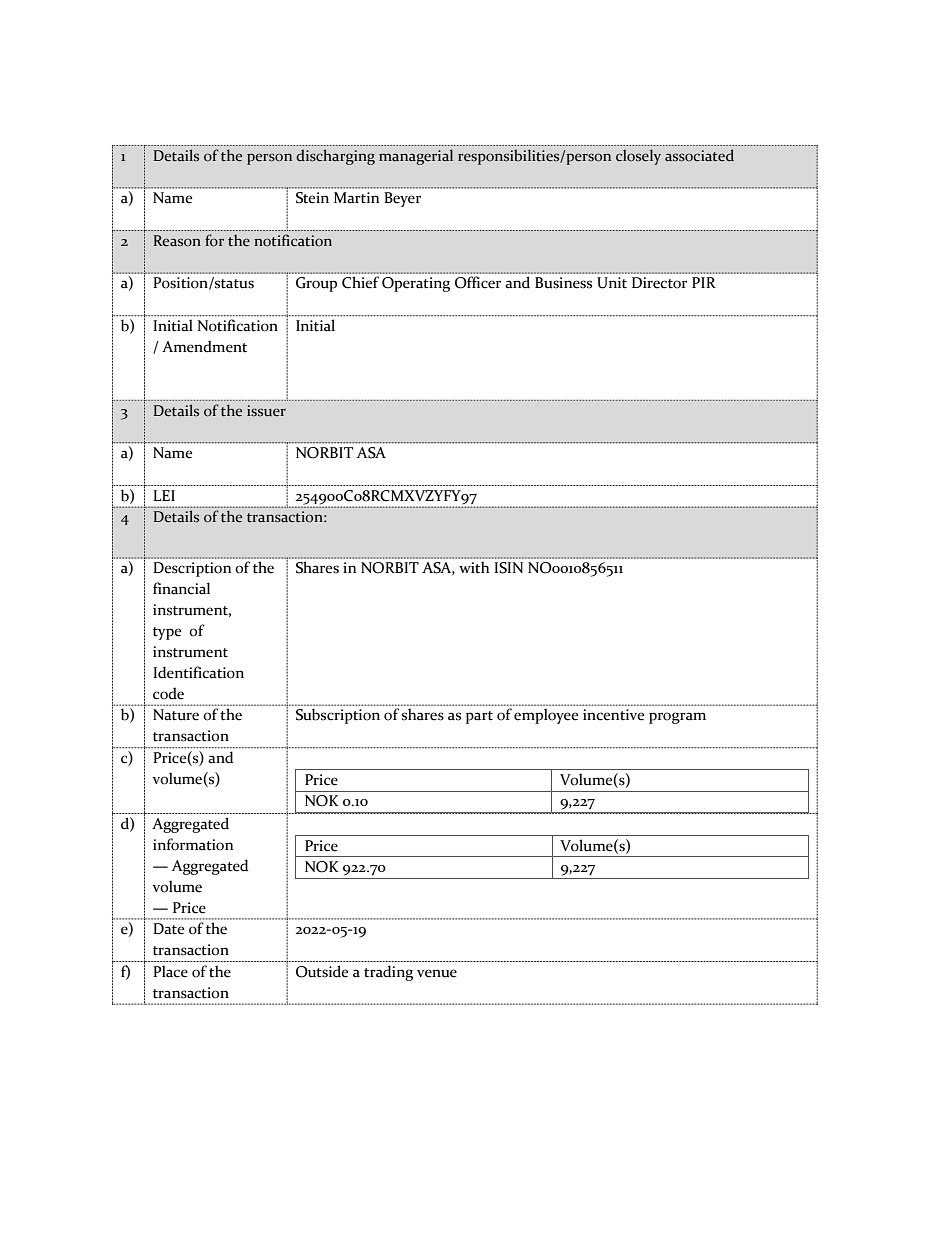 The height and width of the screenshot is (1233, 952). What do you see at coordinates (474, 567) in the screenshot?
I see `with` at bounding box center [474, 567].
